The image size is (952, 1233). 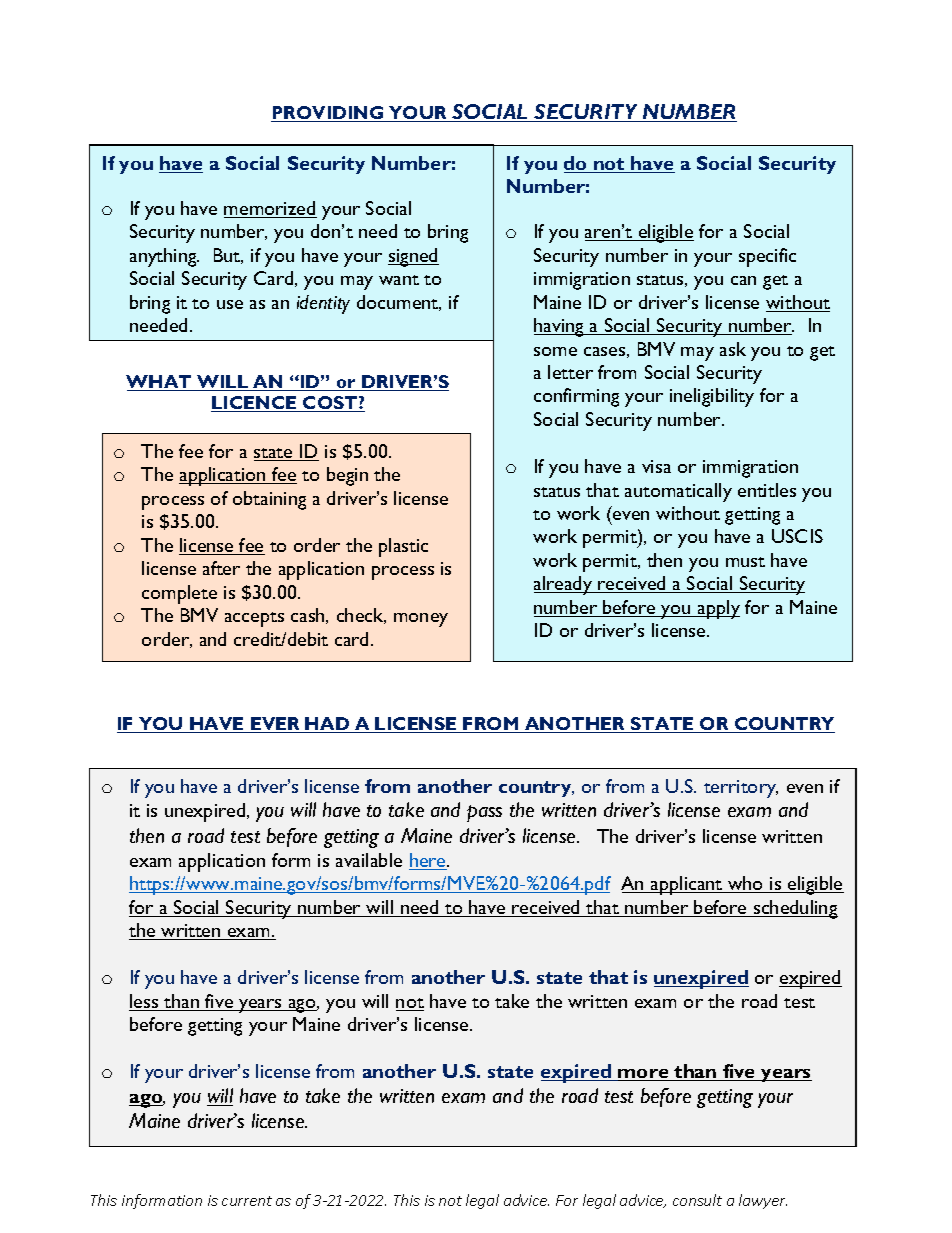 What do you see at coordinates (484, 813) in the page?
I see `pass` at bounding box center [484, 813].
